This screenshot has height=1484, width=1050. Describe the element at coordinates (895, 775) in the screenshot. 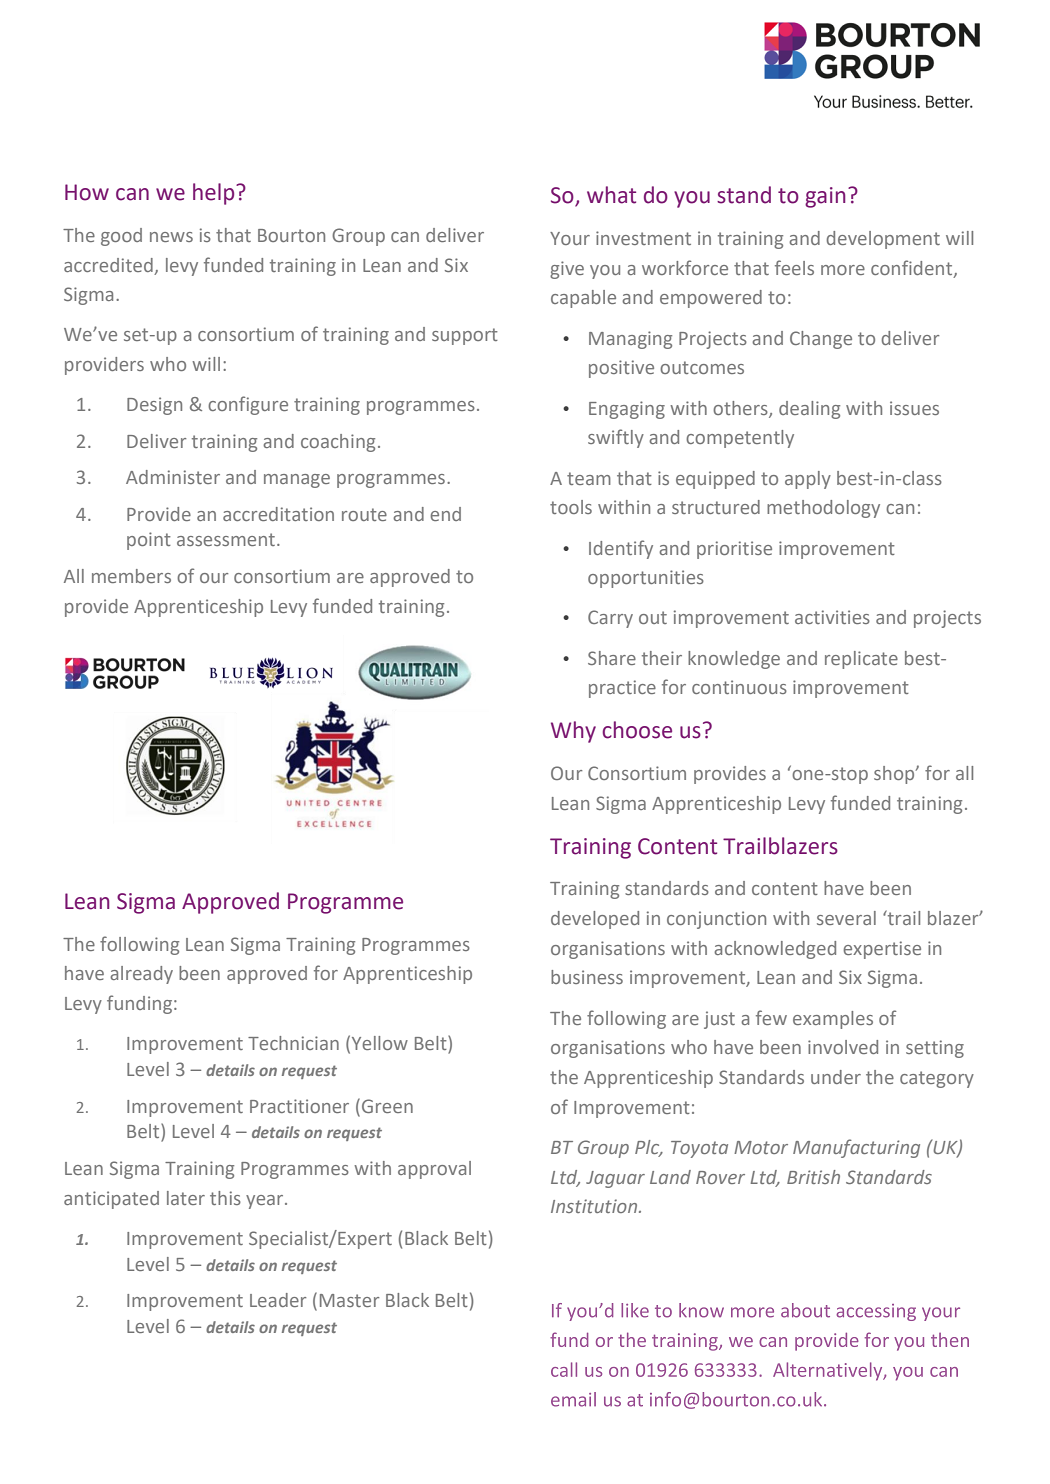

I see `shop` at that location.
